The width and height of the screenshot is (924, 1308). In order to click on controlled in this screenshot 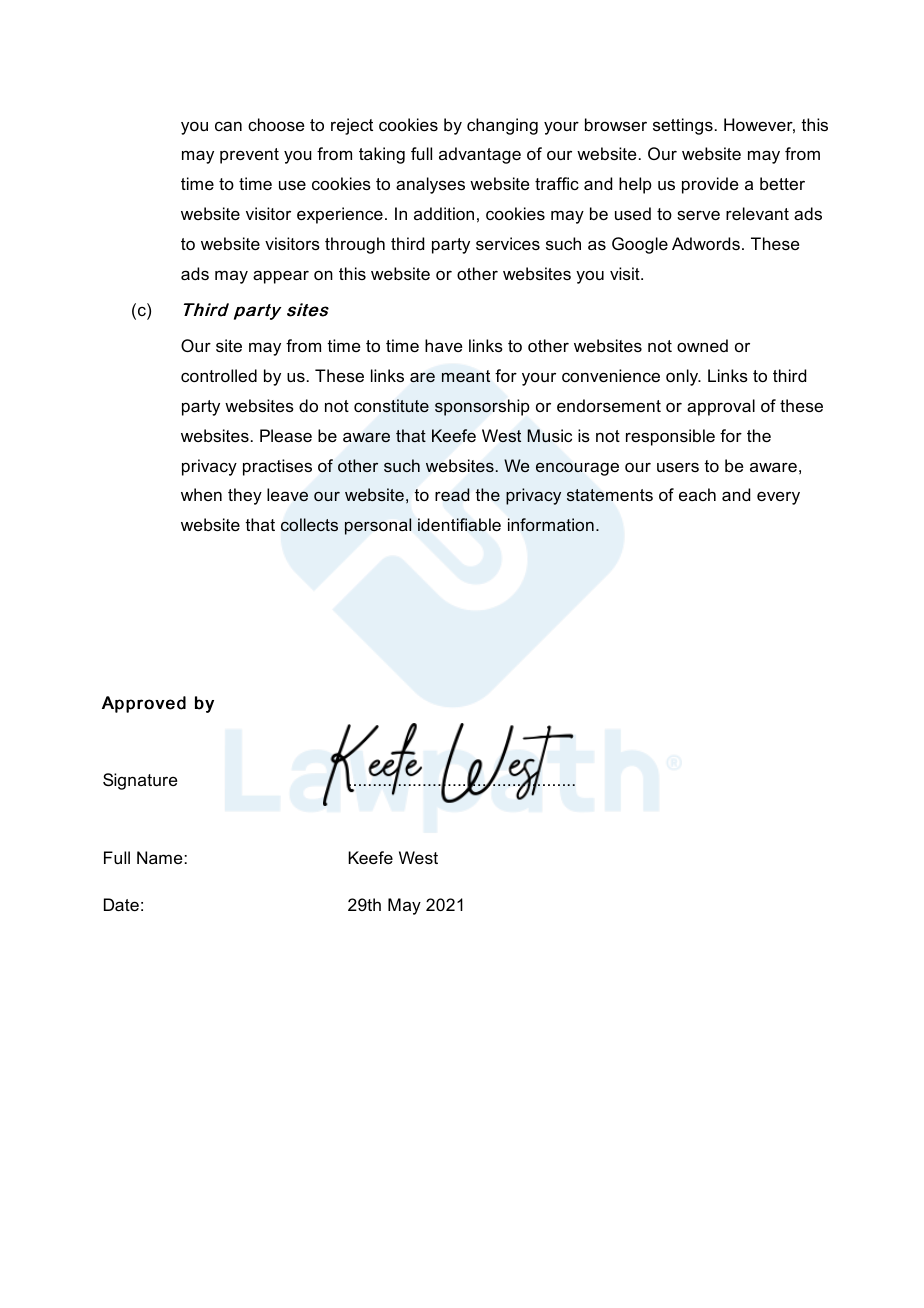, I will do `click(219, 375)`.
